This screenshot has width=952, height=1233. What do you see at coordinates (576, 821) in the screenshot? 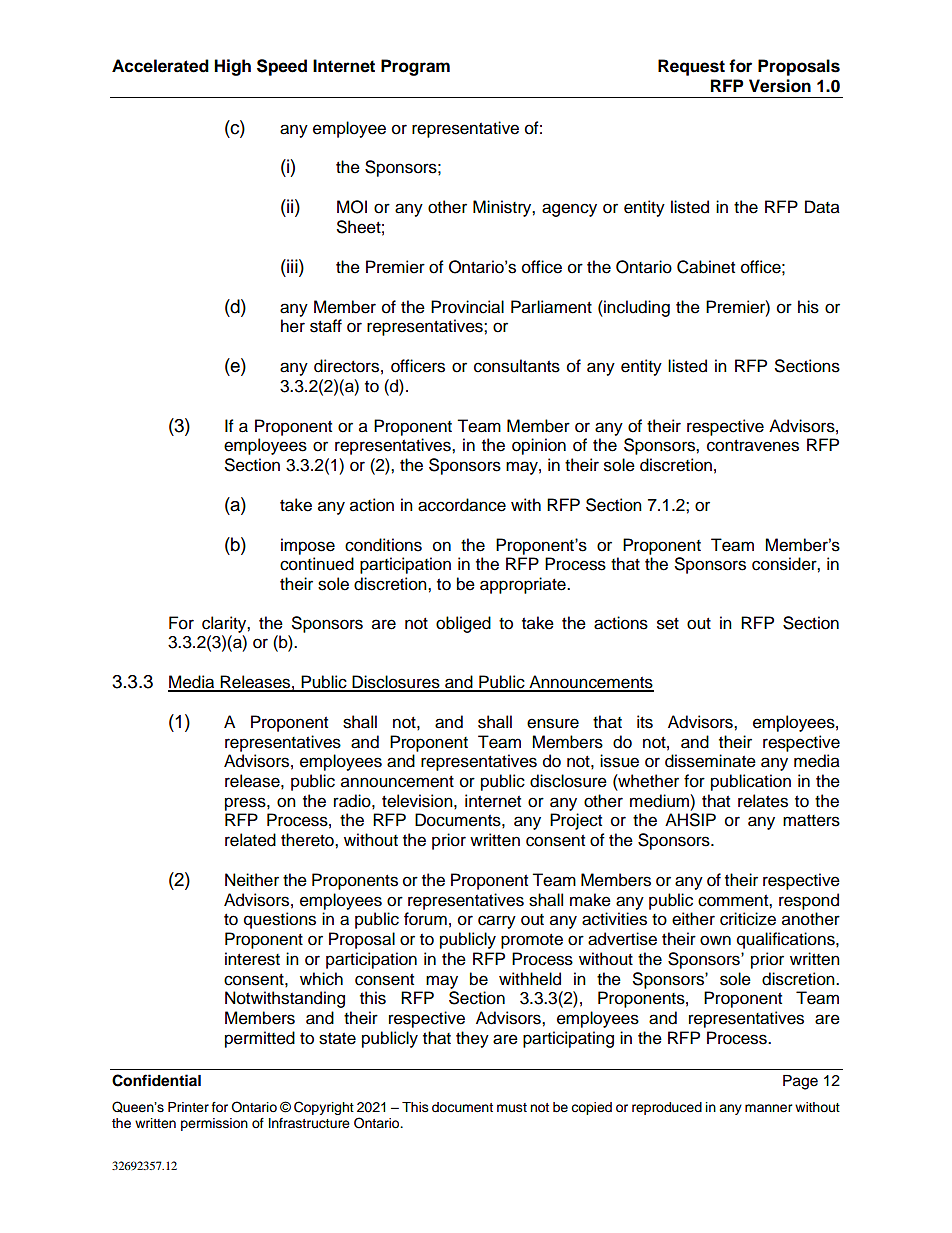
I see `Project` at bounding box center [576, 821].
